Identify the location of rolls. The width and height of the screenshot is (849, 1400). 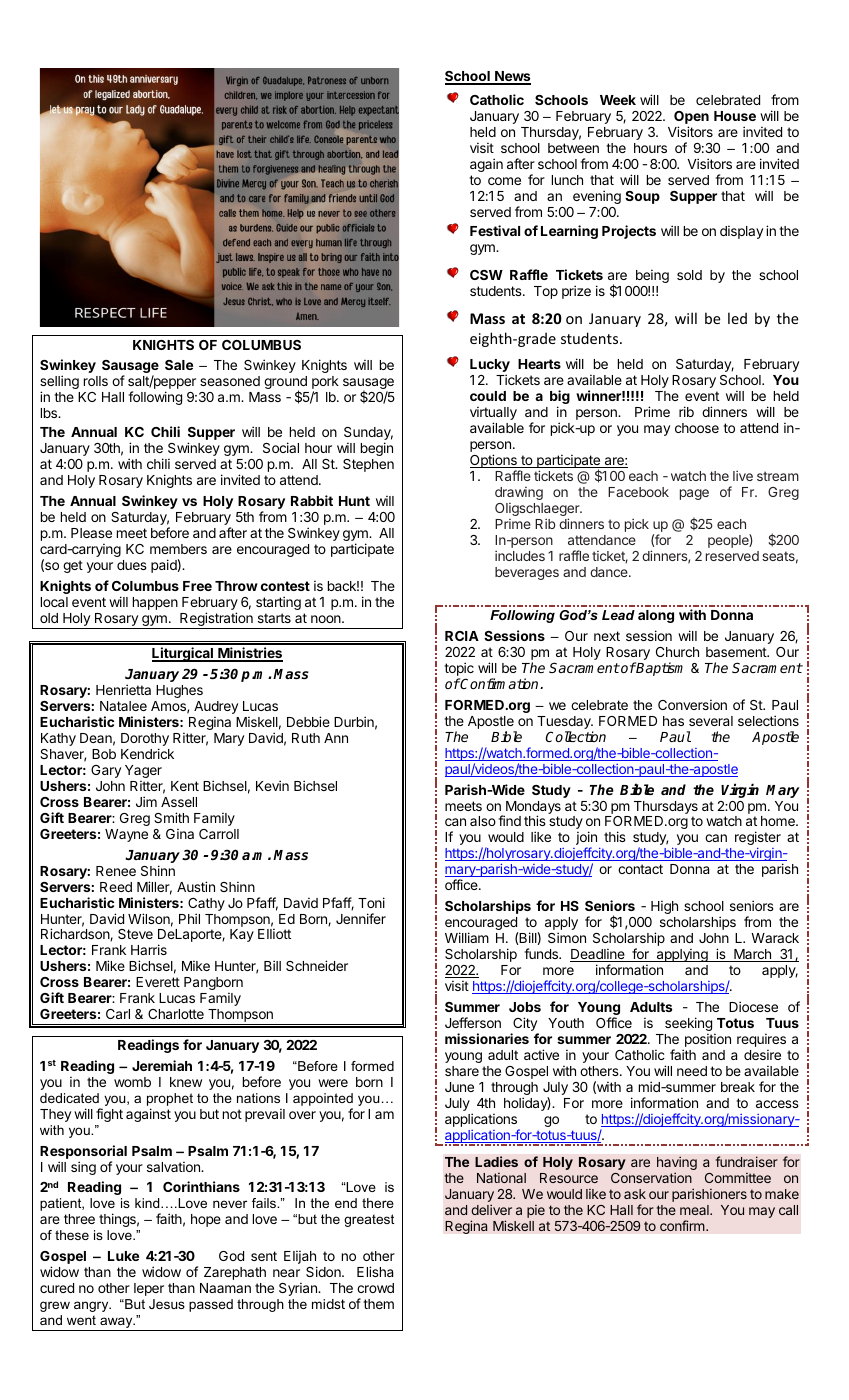
(96, 381).
